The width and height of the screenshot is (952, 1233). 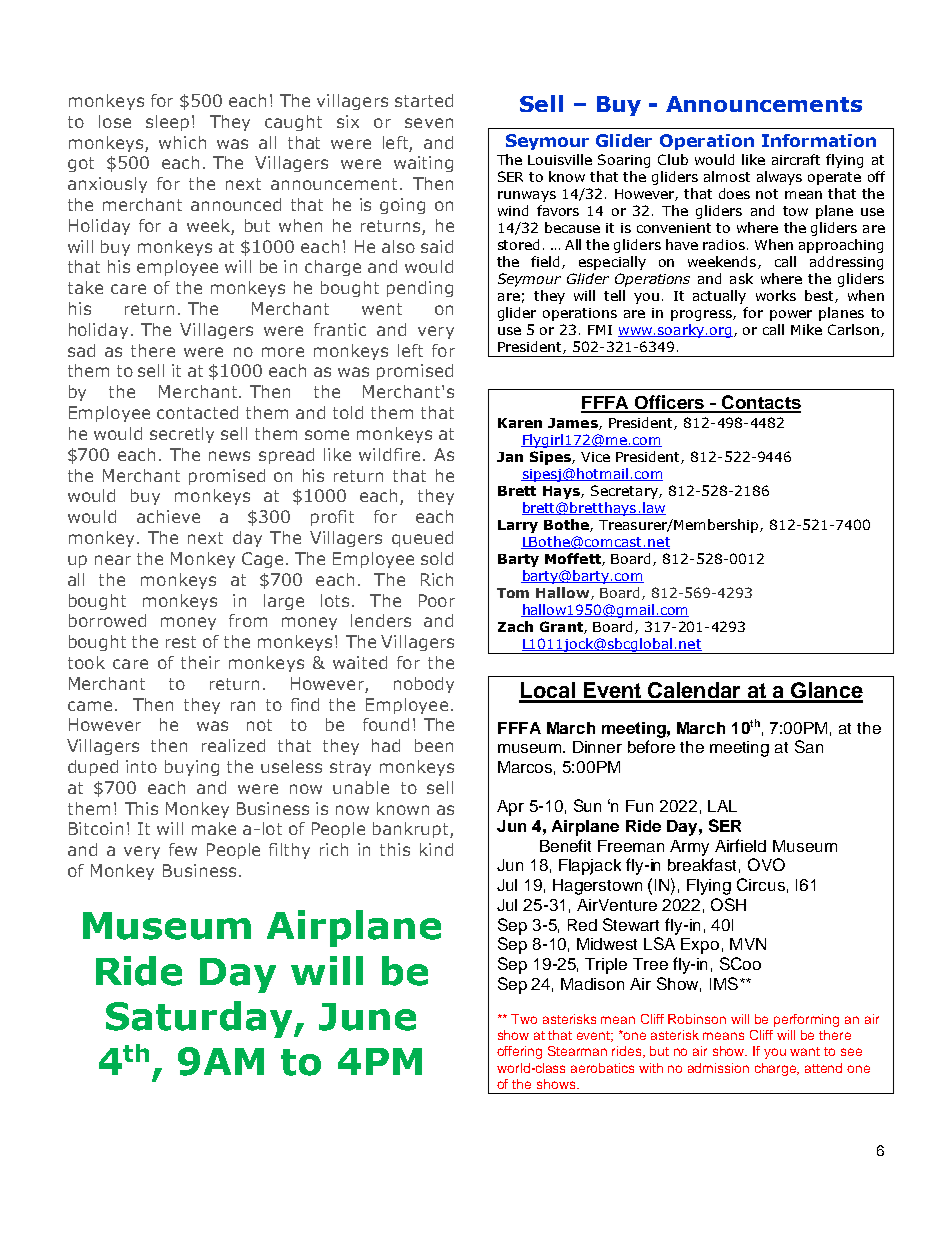 I want to click on been, so click(x=434, y=745).
